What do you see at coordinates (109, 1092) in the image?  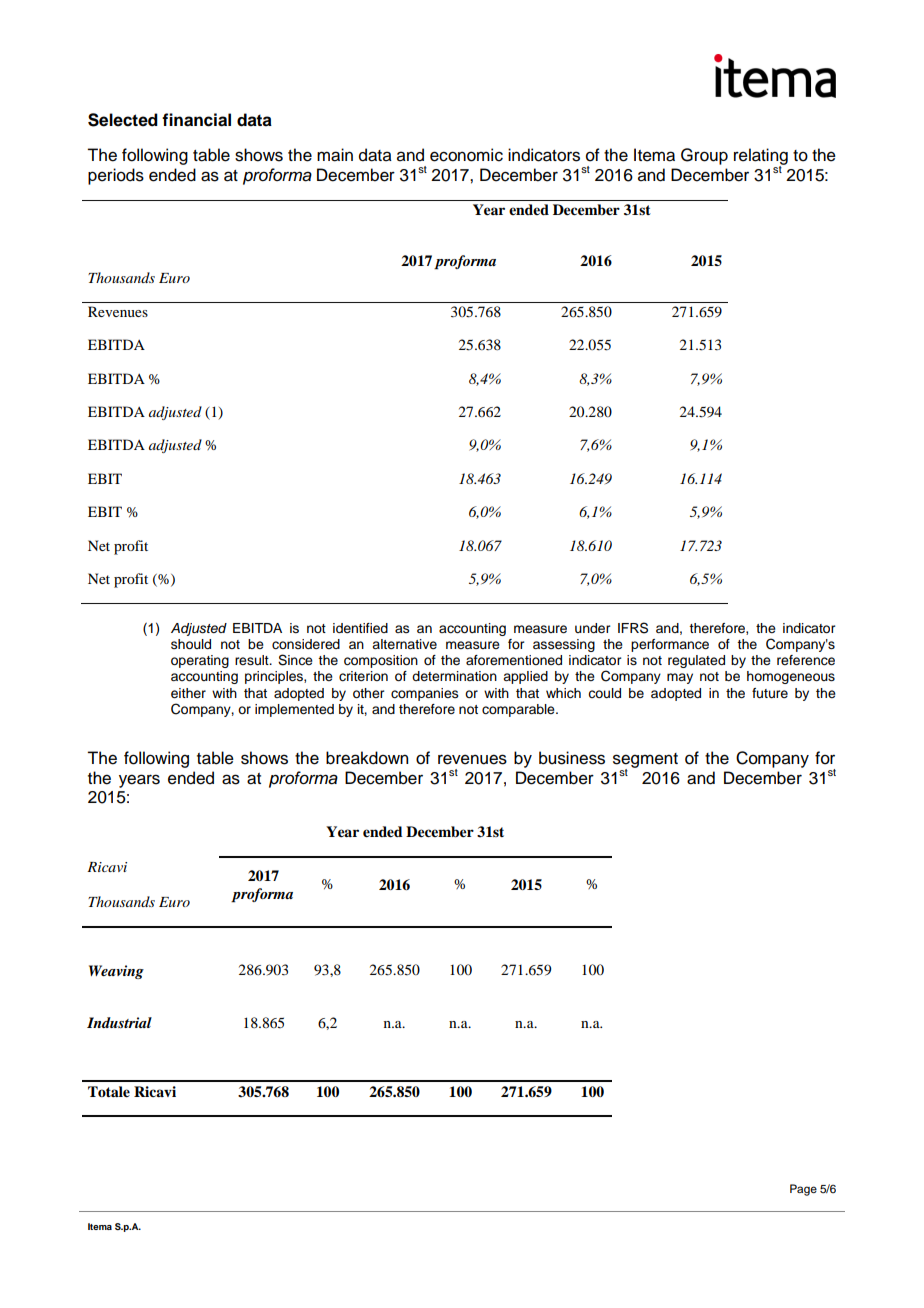 I see `Totale` at bounding box center [109, 1092].
